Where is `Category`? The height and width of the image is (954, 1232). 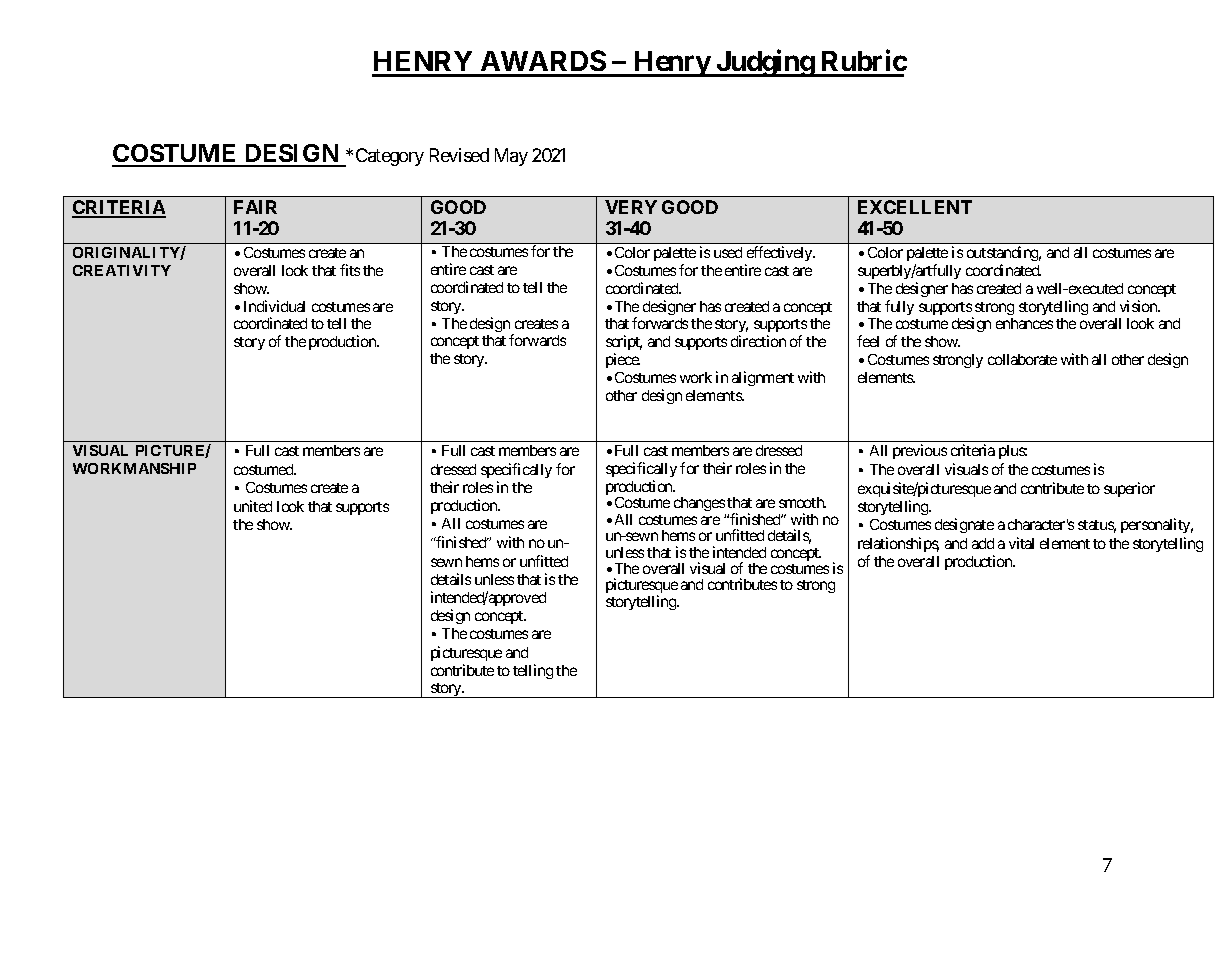
Category is located at coordinates (390, 157).
